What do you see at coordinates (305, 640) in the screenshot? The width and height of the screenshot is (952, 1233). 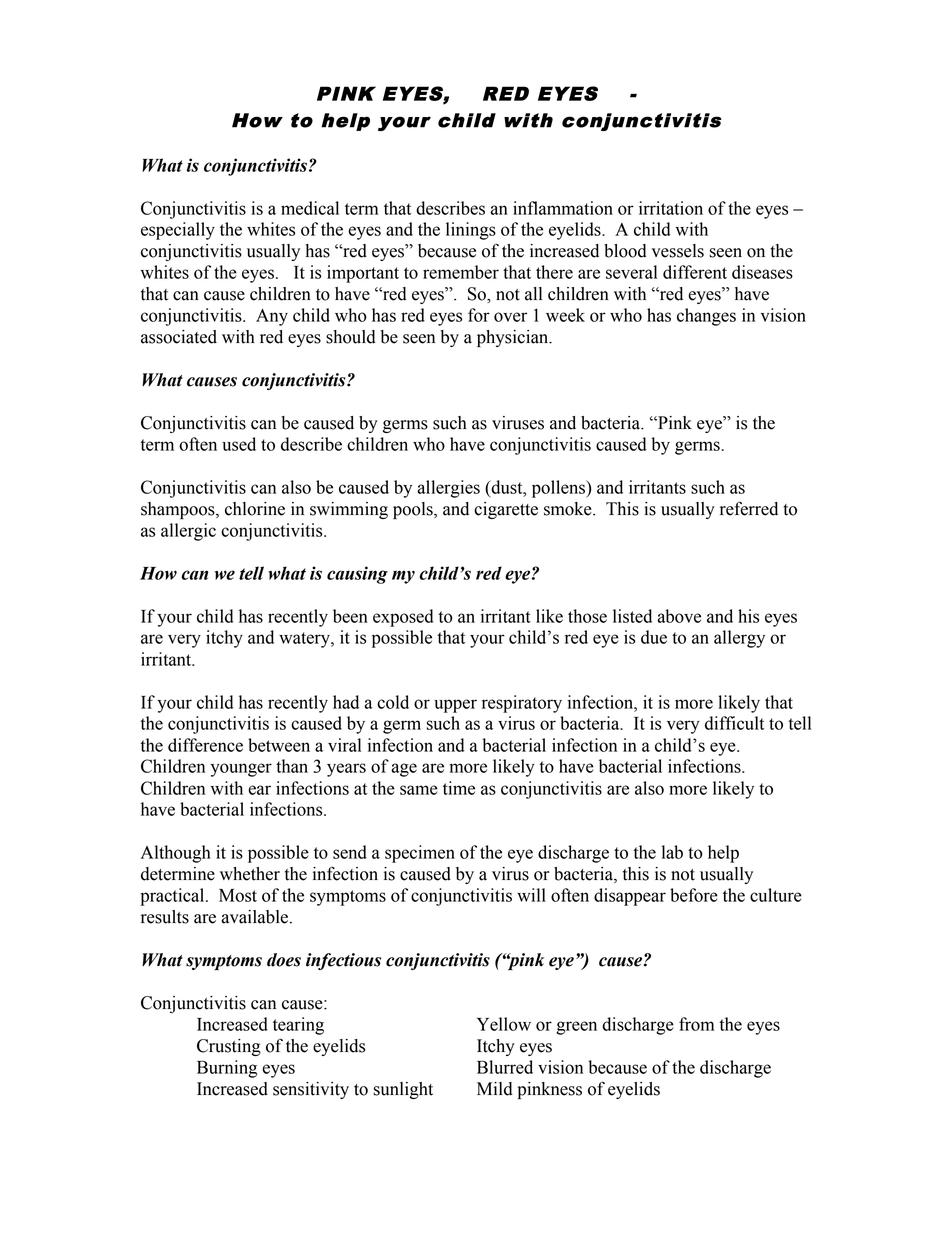 I see `watery` at bounding box center [305, 640].
